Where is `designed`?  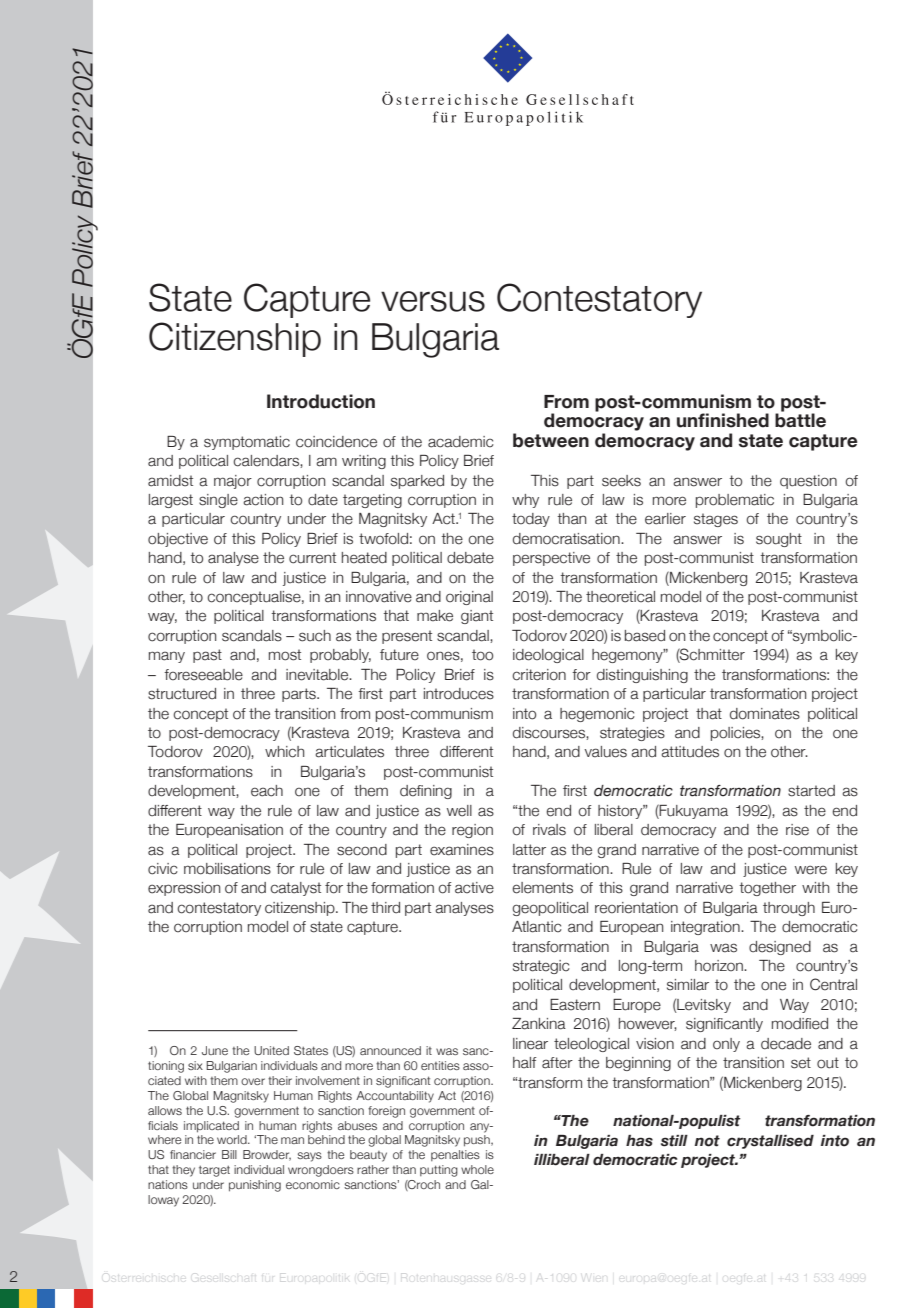 designed is located at coordinates (780, 948).
